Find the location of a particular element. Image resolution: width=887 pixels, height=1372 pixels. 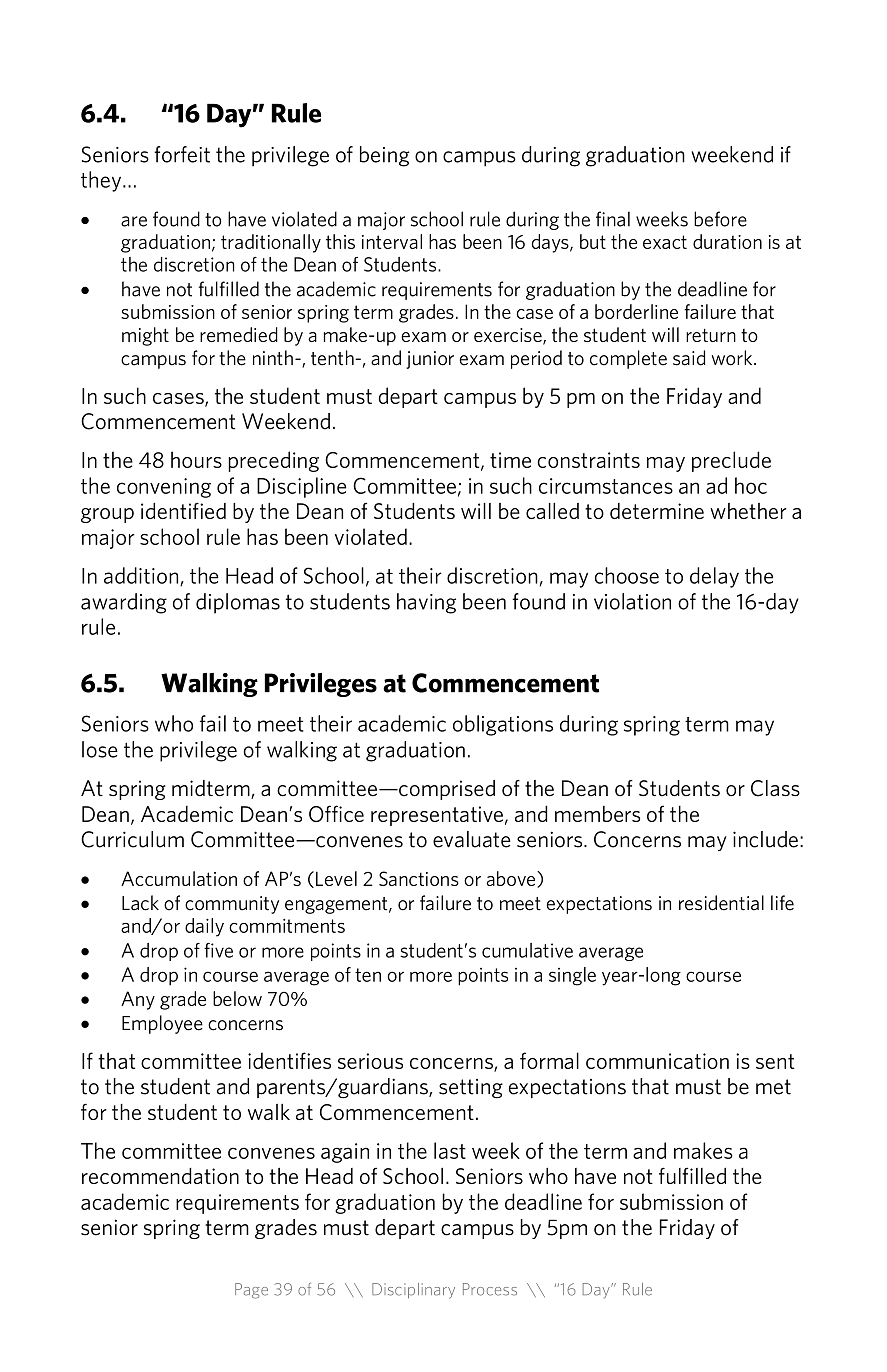

delay is located at coordinates (714, 577).
